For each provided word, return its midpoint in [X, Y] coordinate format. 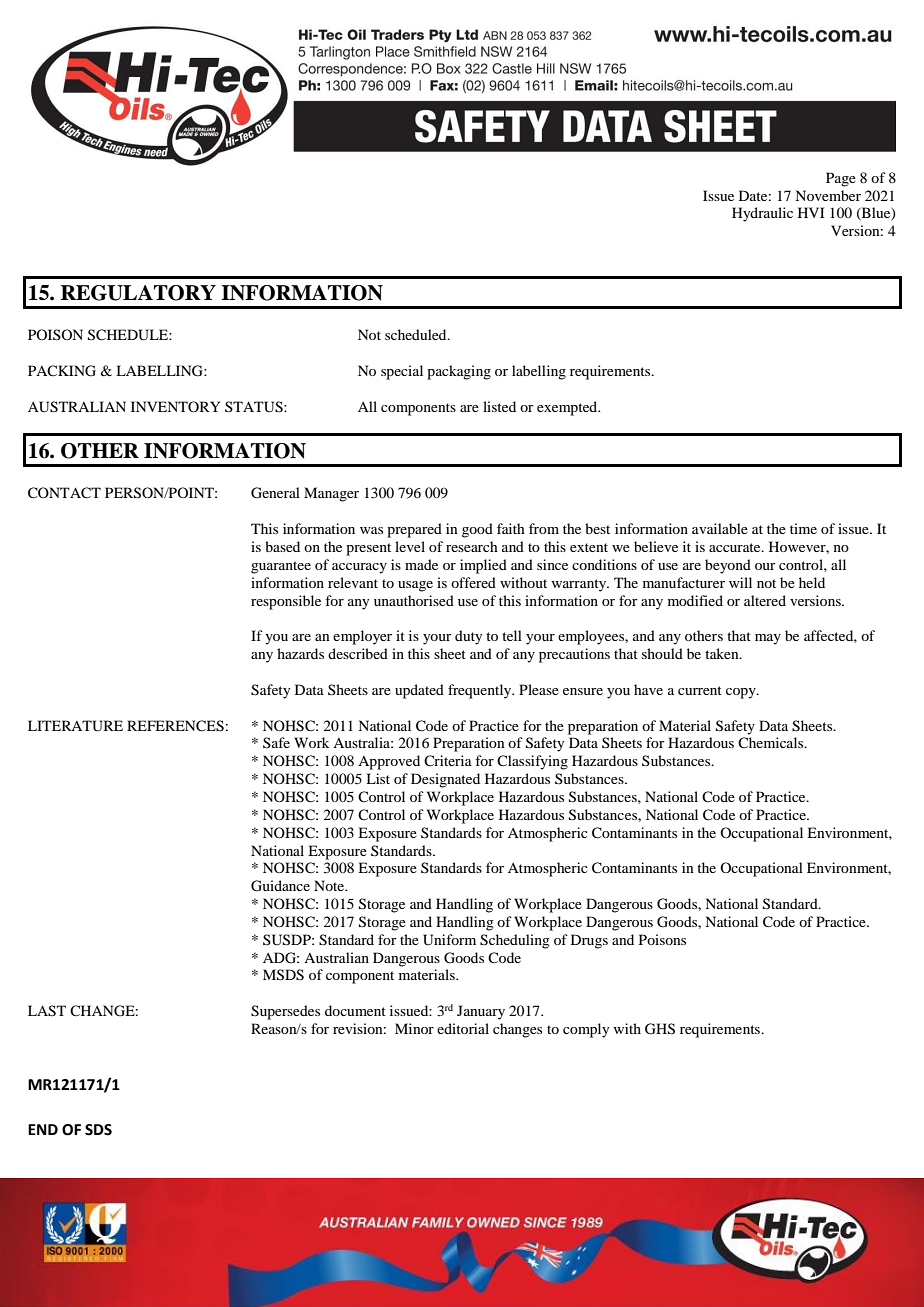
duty [468, 637]
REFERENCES [175, 726]
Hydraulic [762, 214]
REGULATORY [138, 293]
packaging [459, 372]
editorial [463, 1028]
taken [723, 653]
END [43, 1129]
